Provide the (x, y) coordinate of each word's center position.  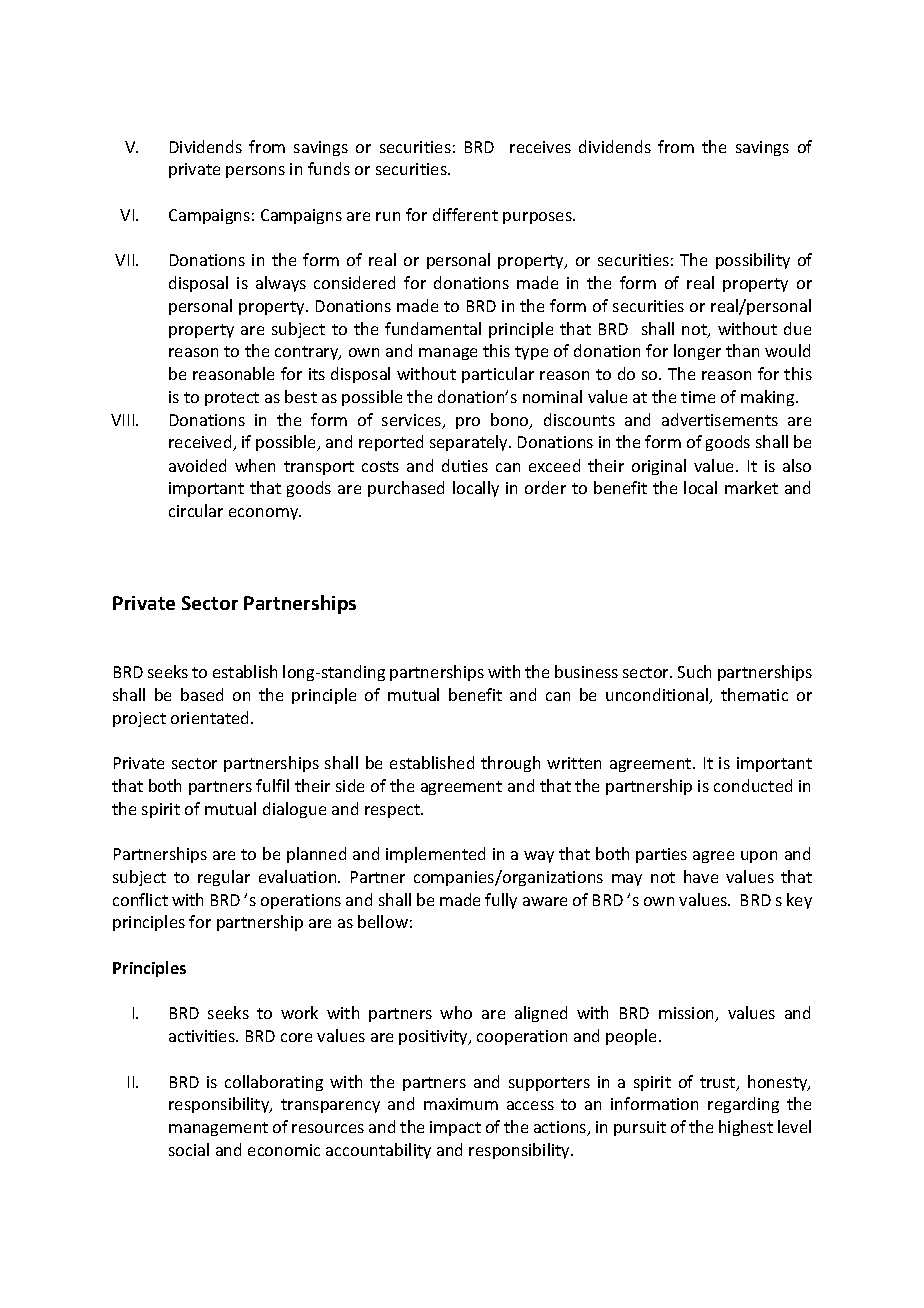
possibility (753, 261)
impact (455, 1128)
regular (224, 878)
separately (470, 443)
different (465, 214)
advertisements (720, 419)
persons (255, 172)
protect (232, 399)
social (189, 1149)
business (586, 671)
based (202, 694)
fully (501, 901)
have (701, 876)
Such (694, 671)
